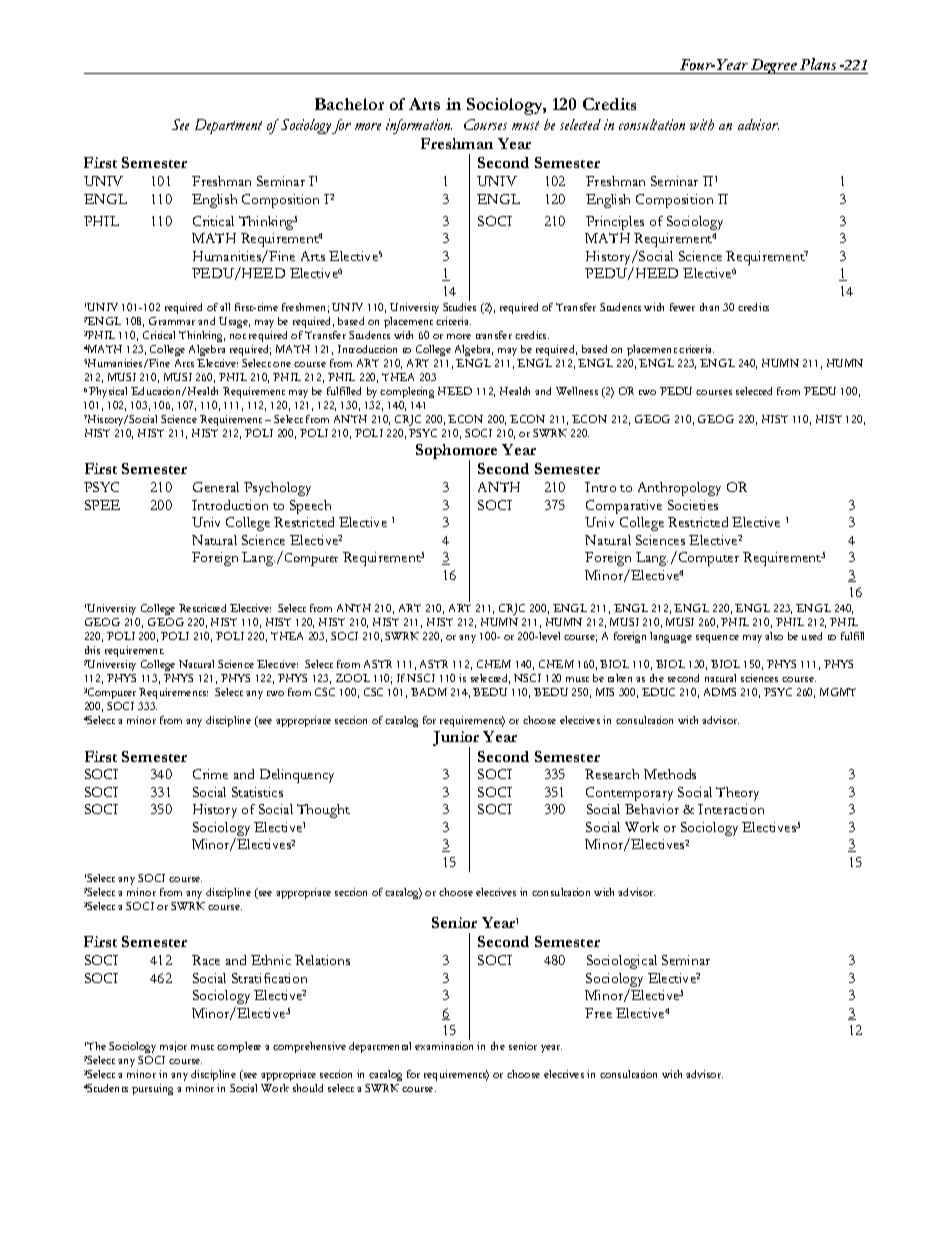 The width and height of the page is (952, 1233). I want to click on Degree, so click(774, 66).
